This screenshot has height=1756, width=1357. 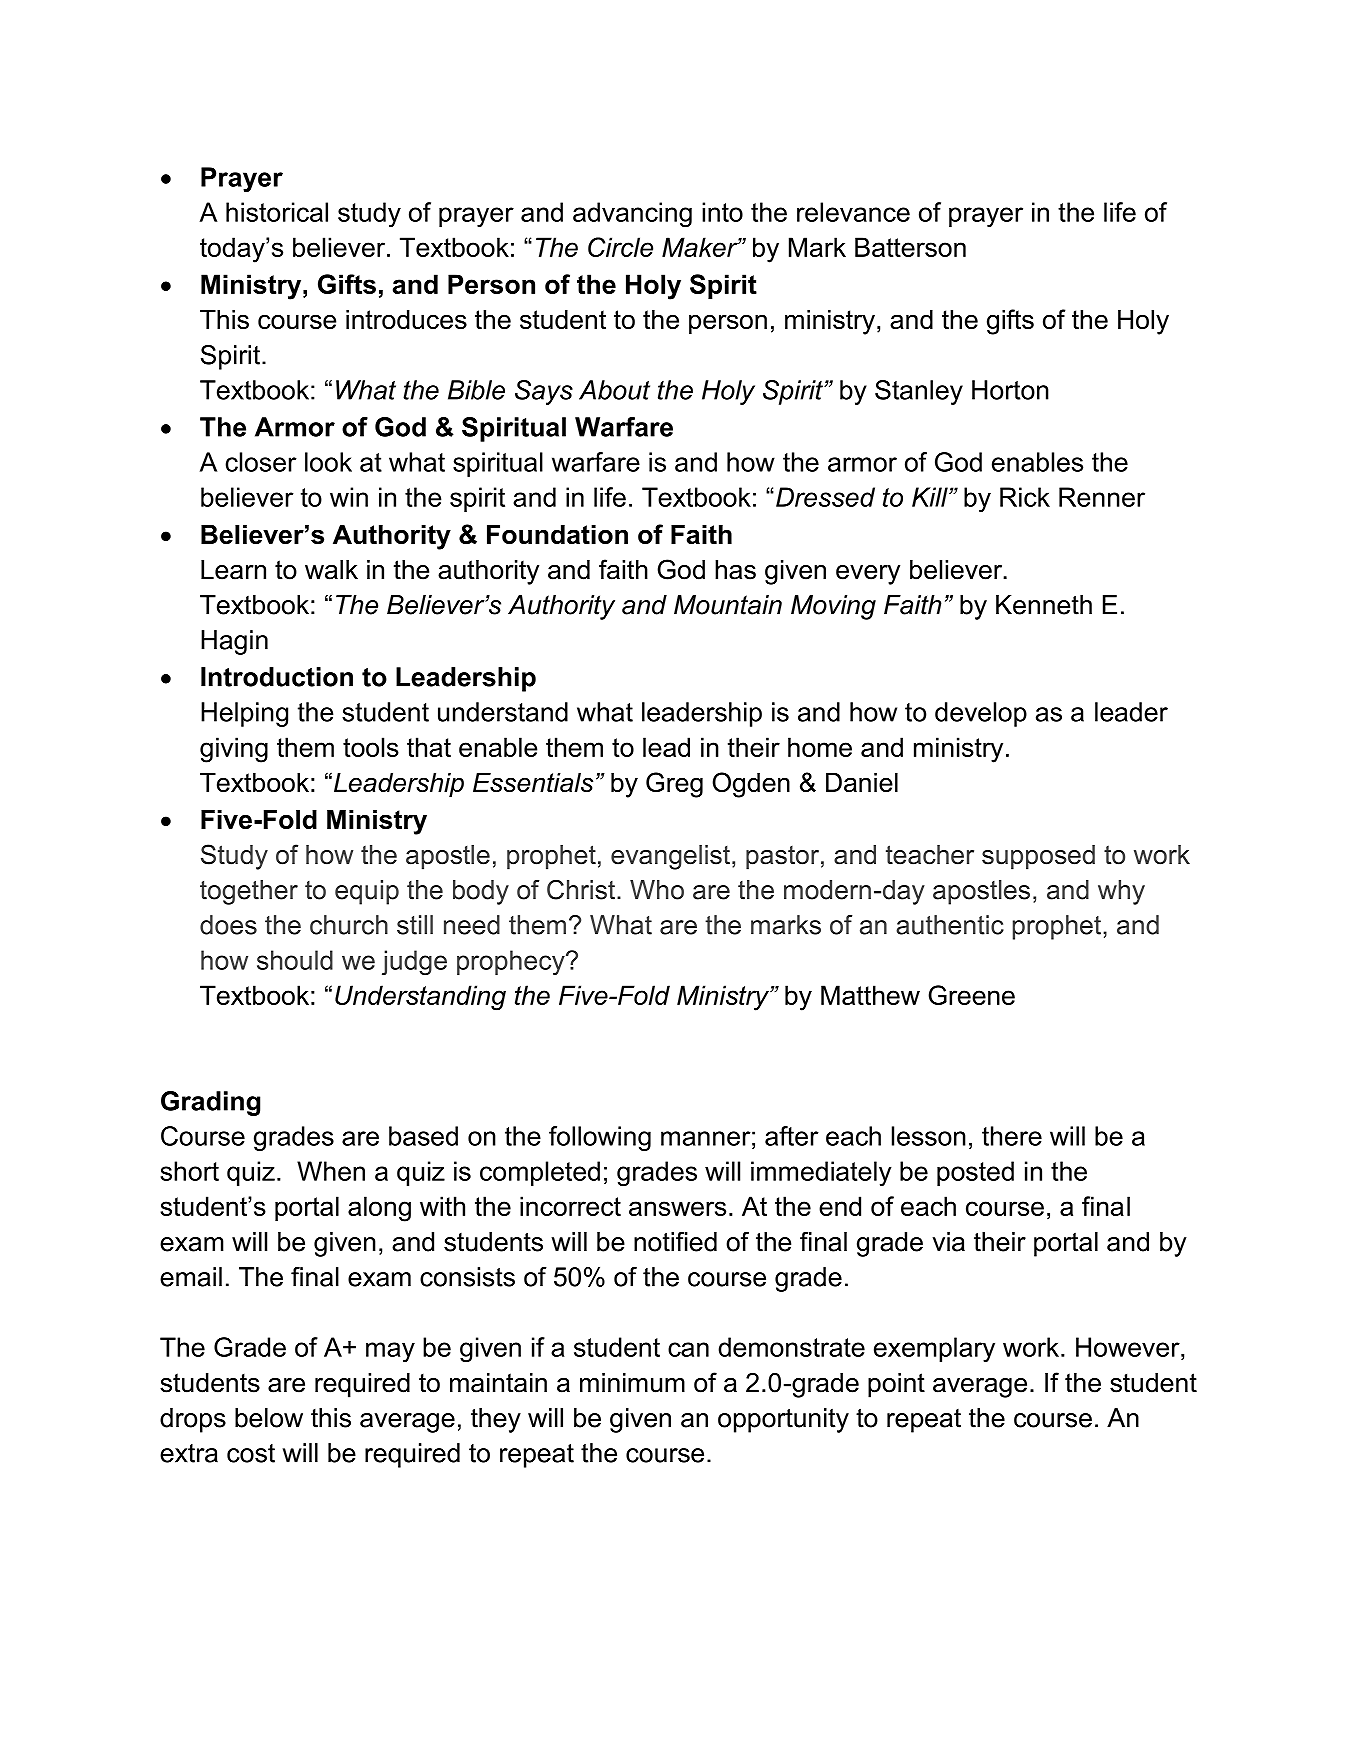 What do you see at coordinates (896, 1385) in the screenshot?
I see `point` at bounding box center [896, 1385].
